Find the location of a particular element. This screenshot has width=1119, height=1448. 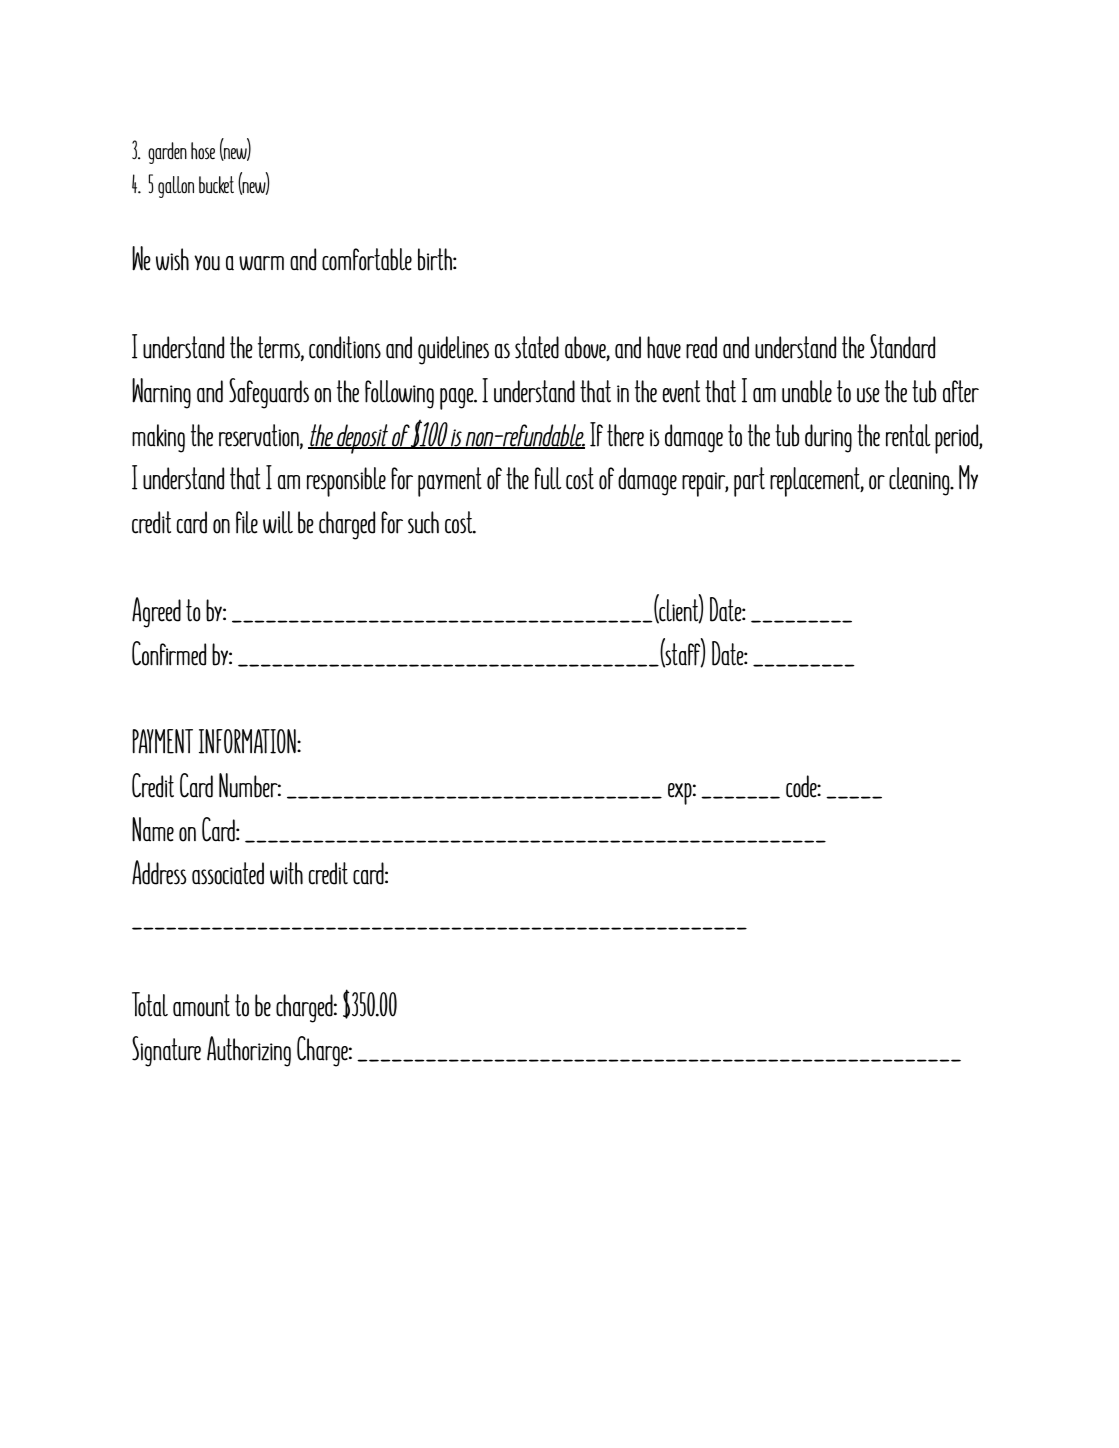

Agreed is located at coordinates (156, 612).
